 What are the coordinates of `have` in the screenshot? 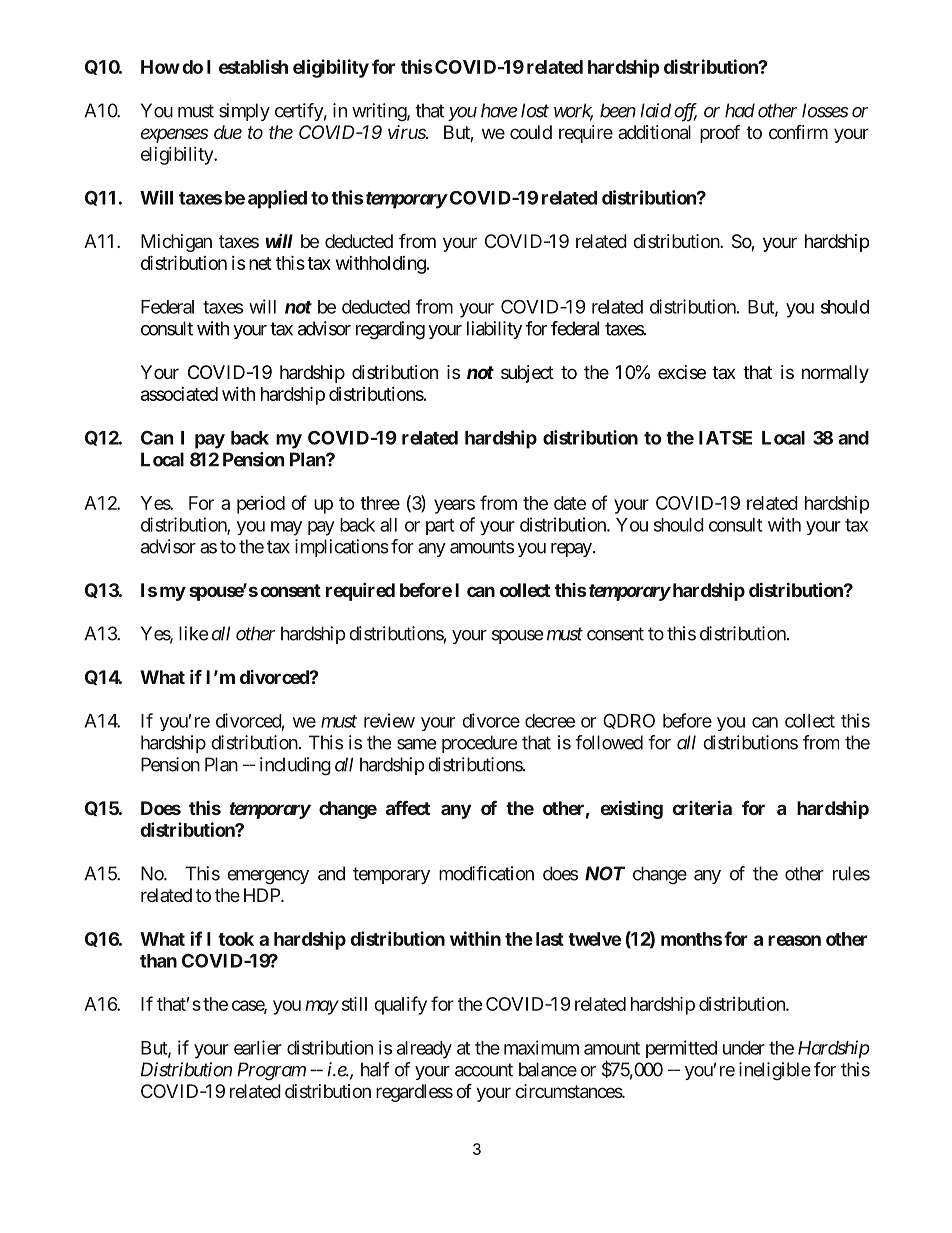 It's located at (499, 110).
